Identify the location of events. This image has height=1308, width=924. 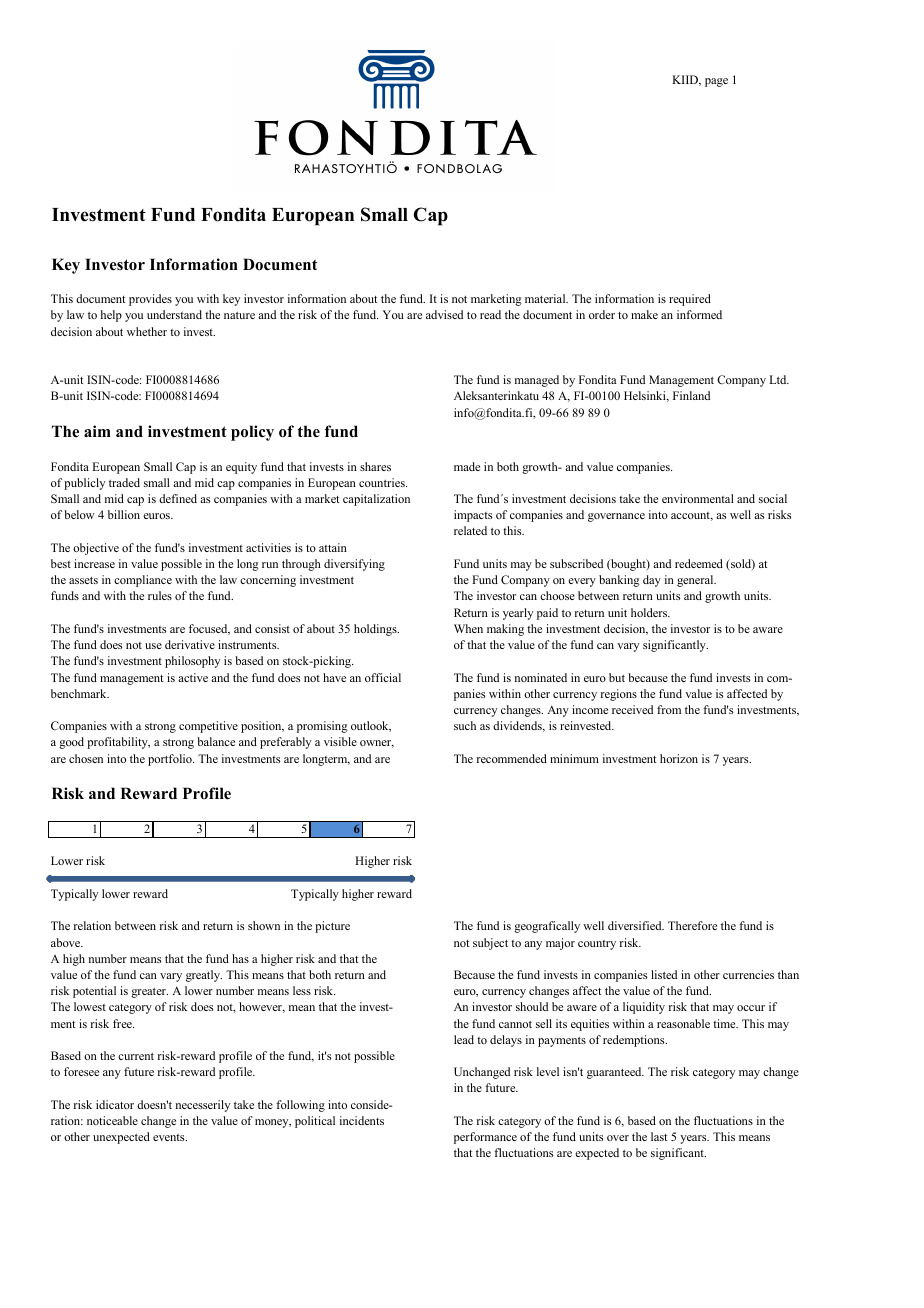
(170, 1137).
